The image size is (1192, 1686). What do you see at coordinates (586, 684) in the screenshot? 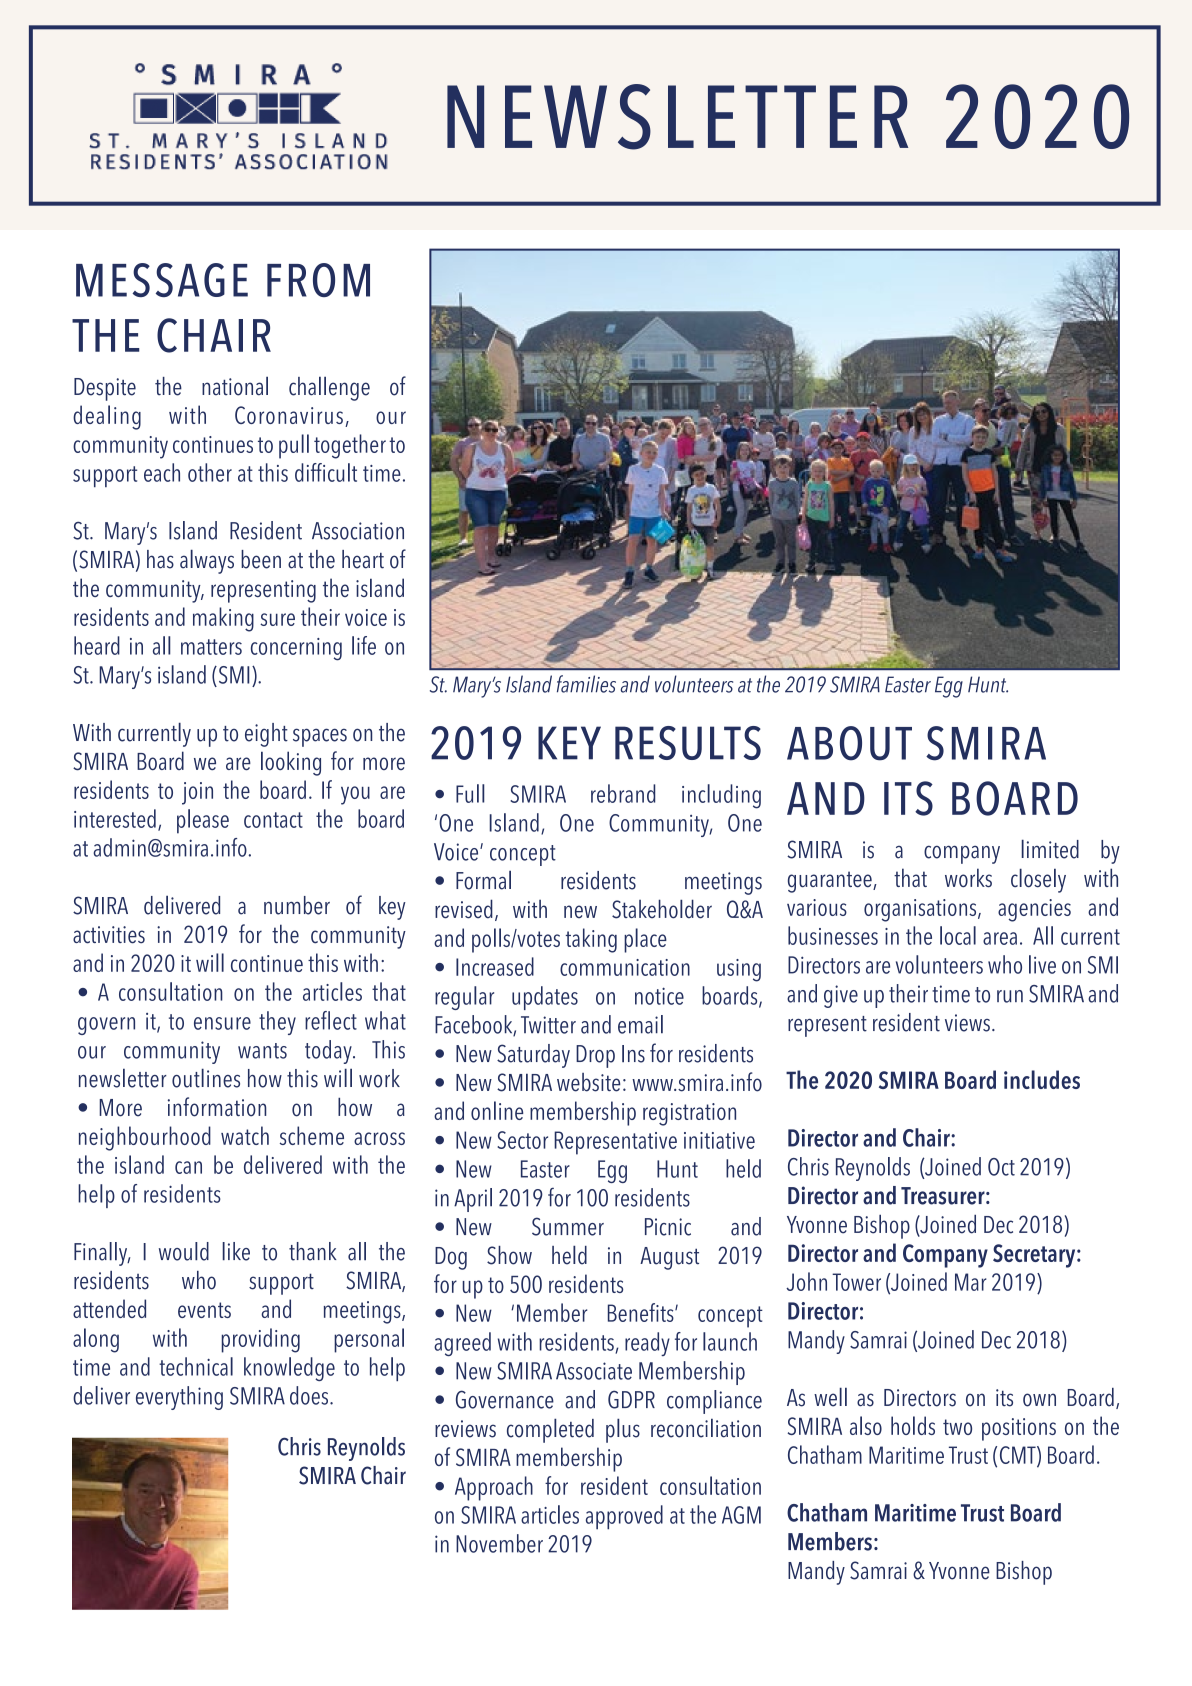
I see `families` at bounding box center [586, 684].
